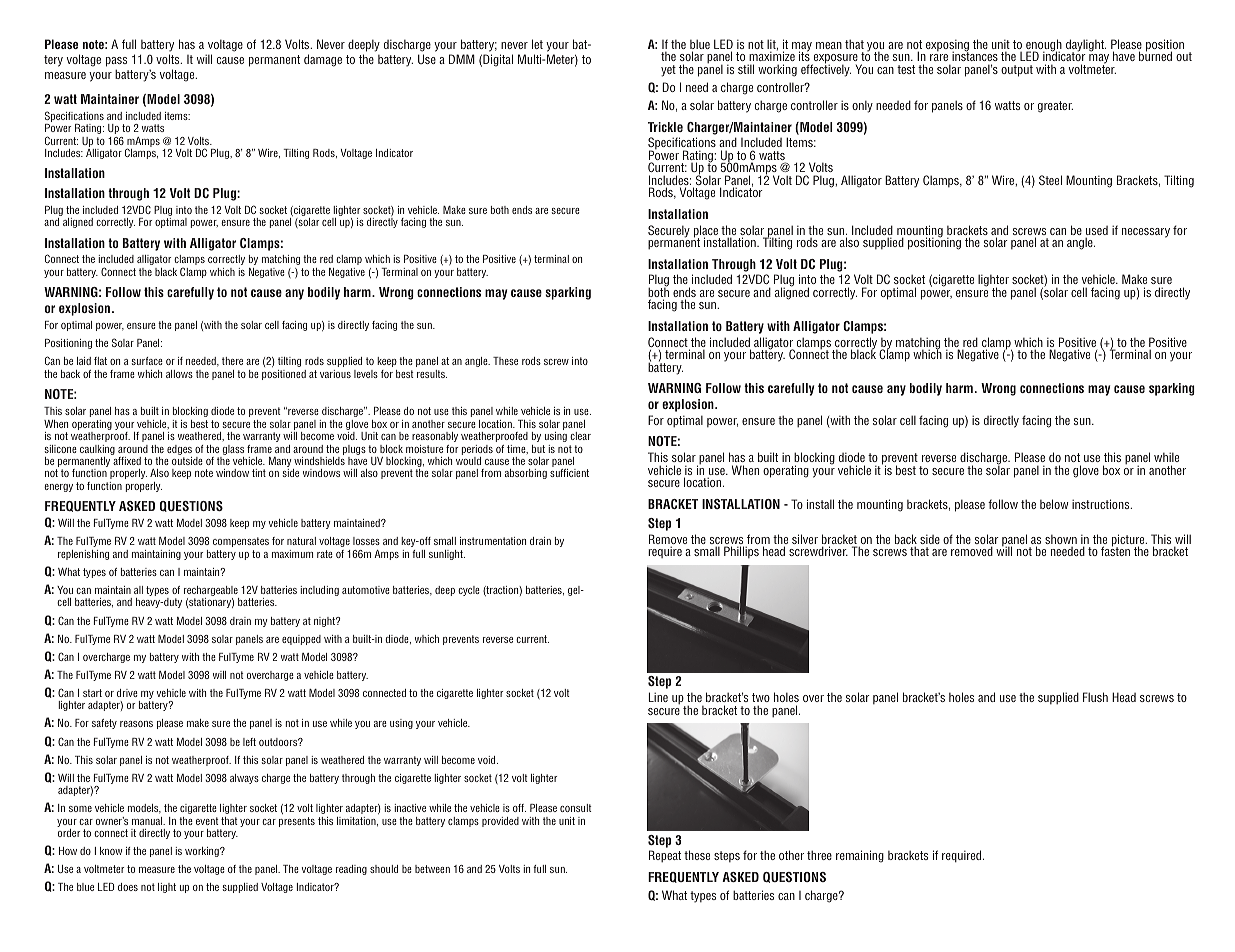 Image resolution: width=1235 pixels, height=952 pixels. Describe the element at coordinates (116, 62) in the screenshot. I see `pass` at that location.
